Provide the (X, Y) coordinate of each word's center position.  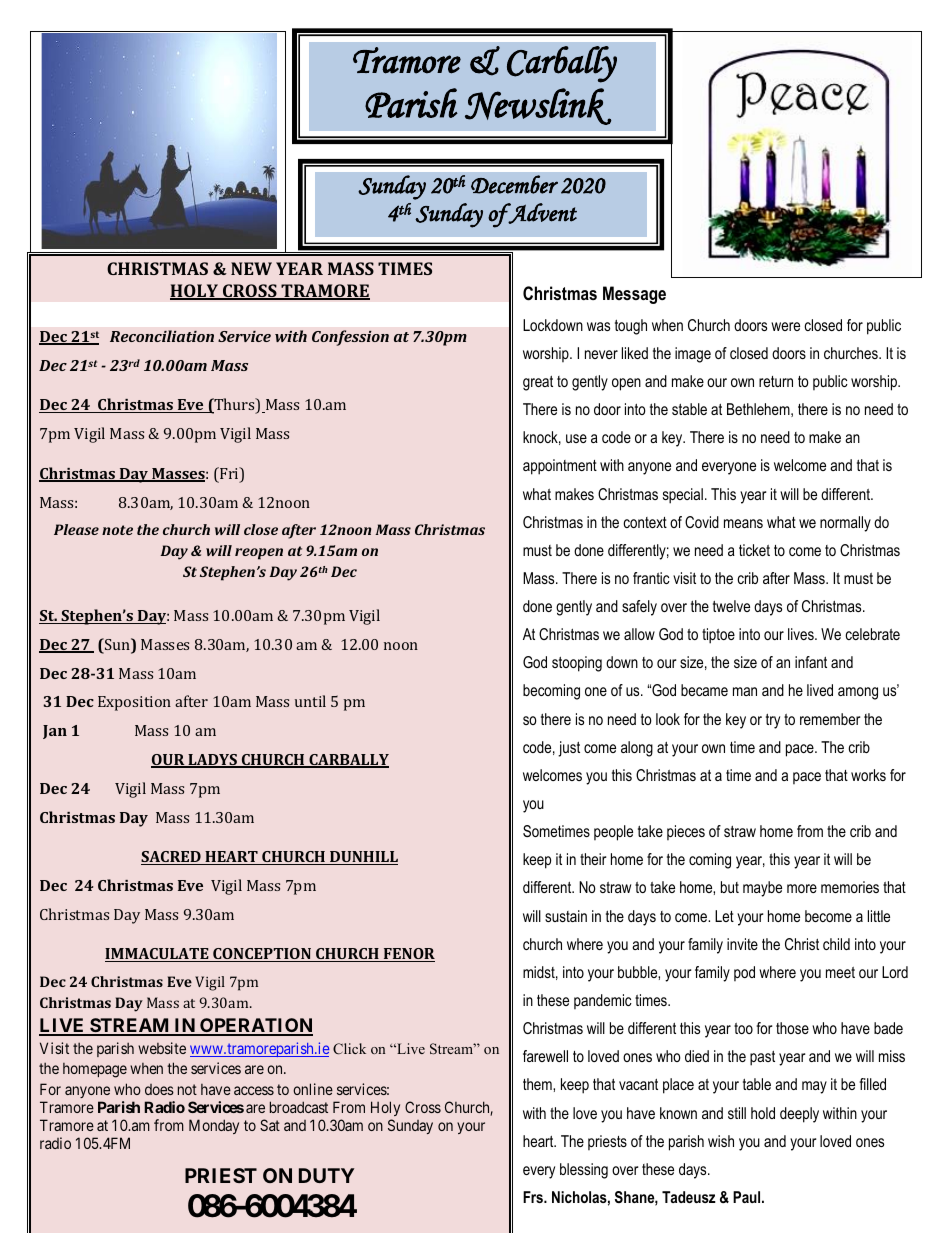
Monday (214, 1126)
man (745, 691)
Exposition (134, 703)
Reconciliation (162, 336)
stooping (577, 664)
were (785, 326)
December (514, 184)
